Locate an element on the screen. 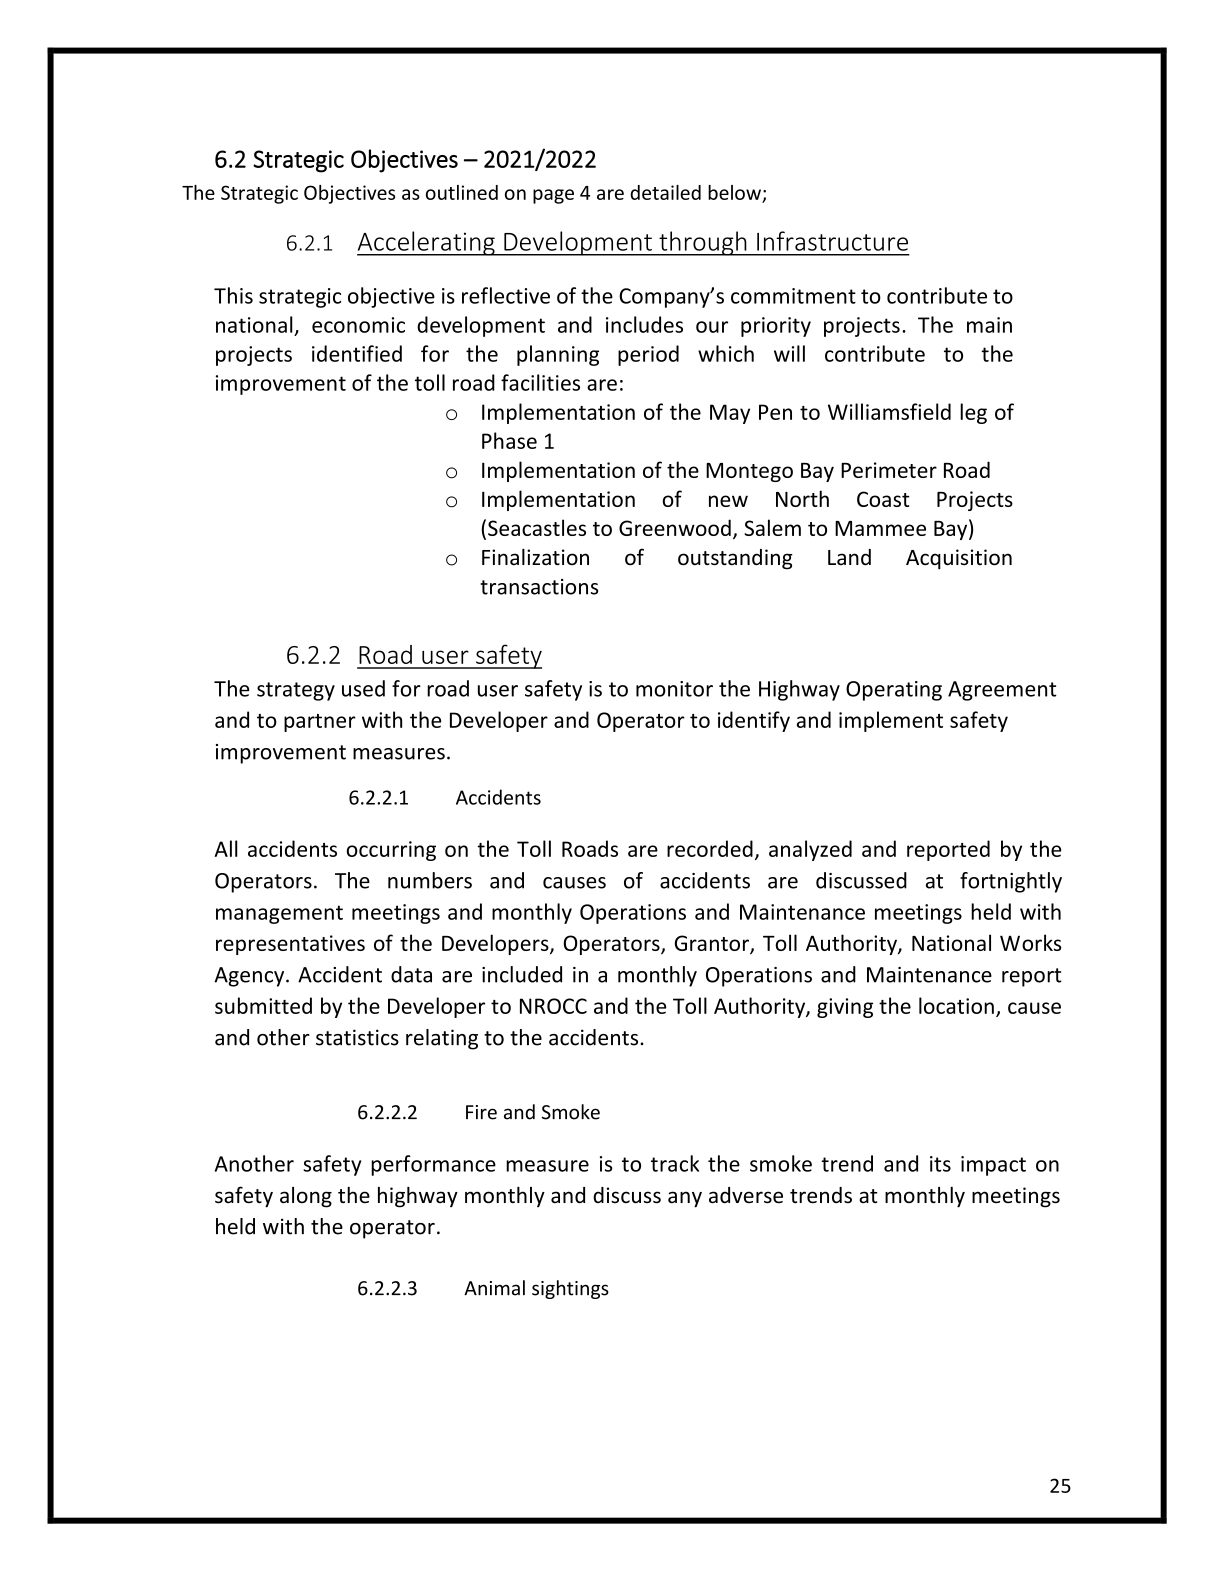 The width and height of the screenshot is (1214, 1571). used is located at coordinates (363, 688).
